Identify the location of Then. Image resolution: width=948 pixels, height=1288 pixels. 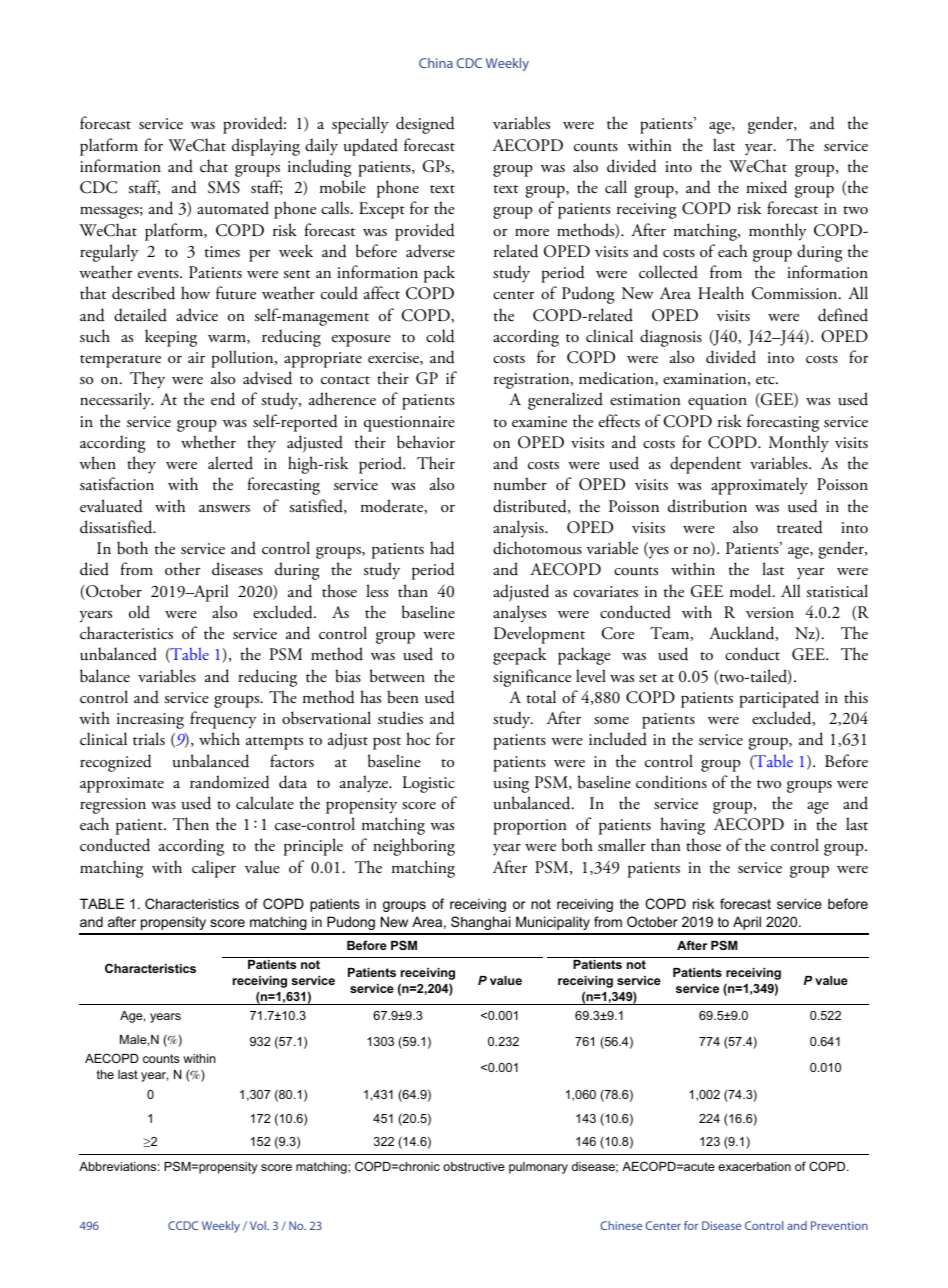
(191, 823).
